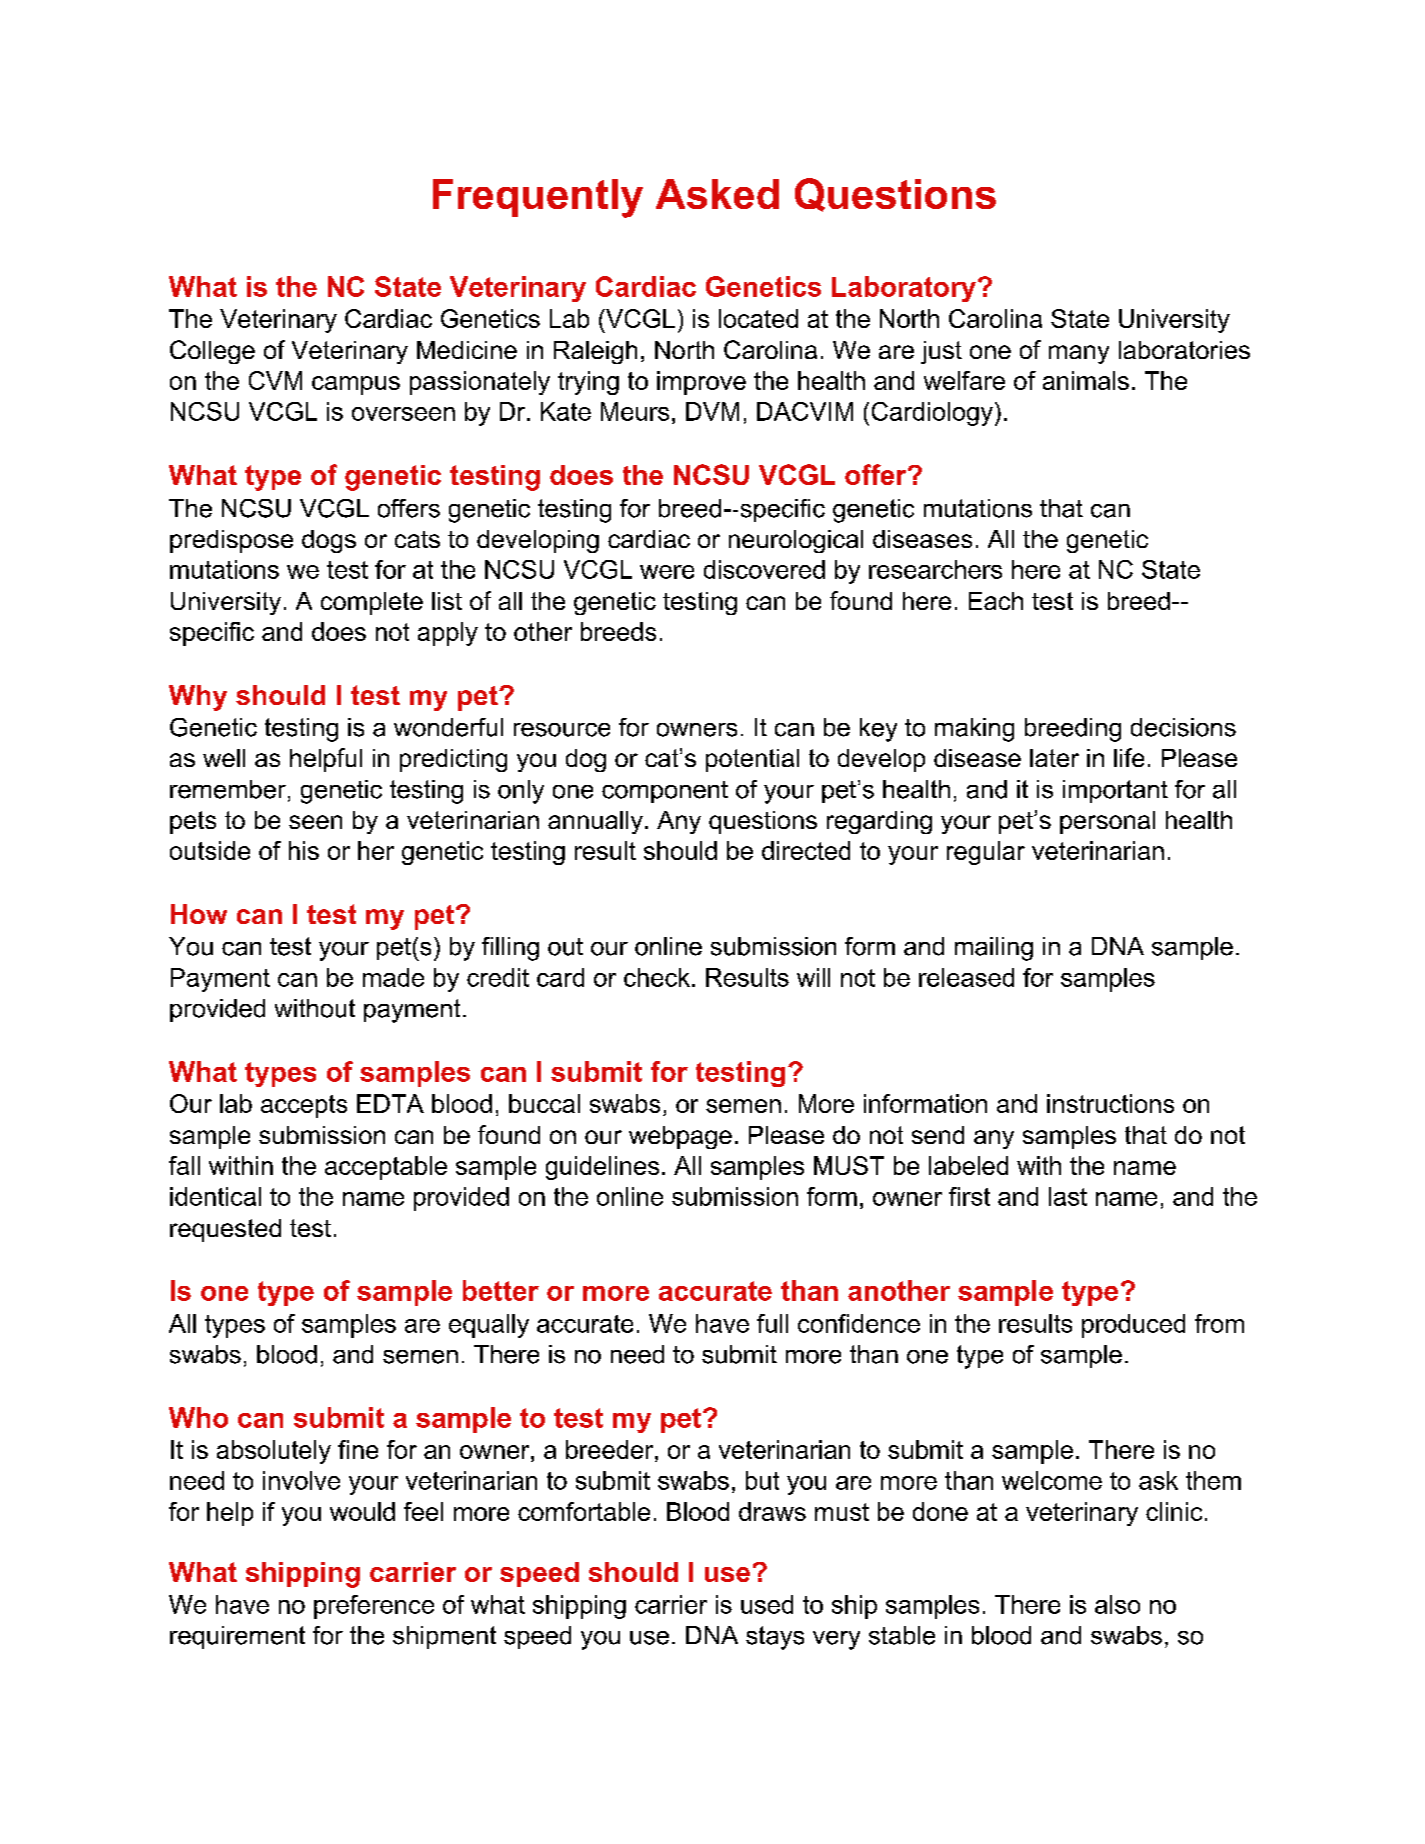 This screenshot has width=1425, height=1844. What do you see at coordinates (228, 789) in the screenshot?
I see `remember` at bounding box center [228, 789].
